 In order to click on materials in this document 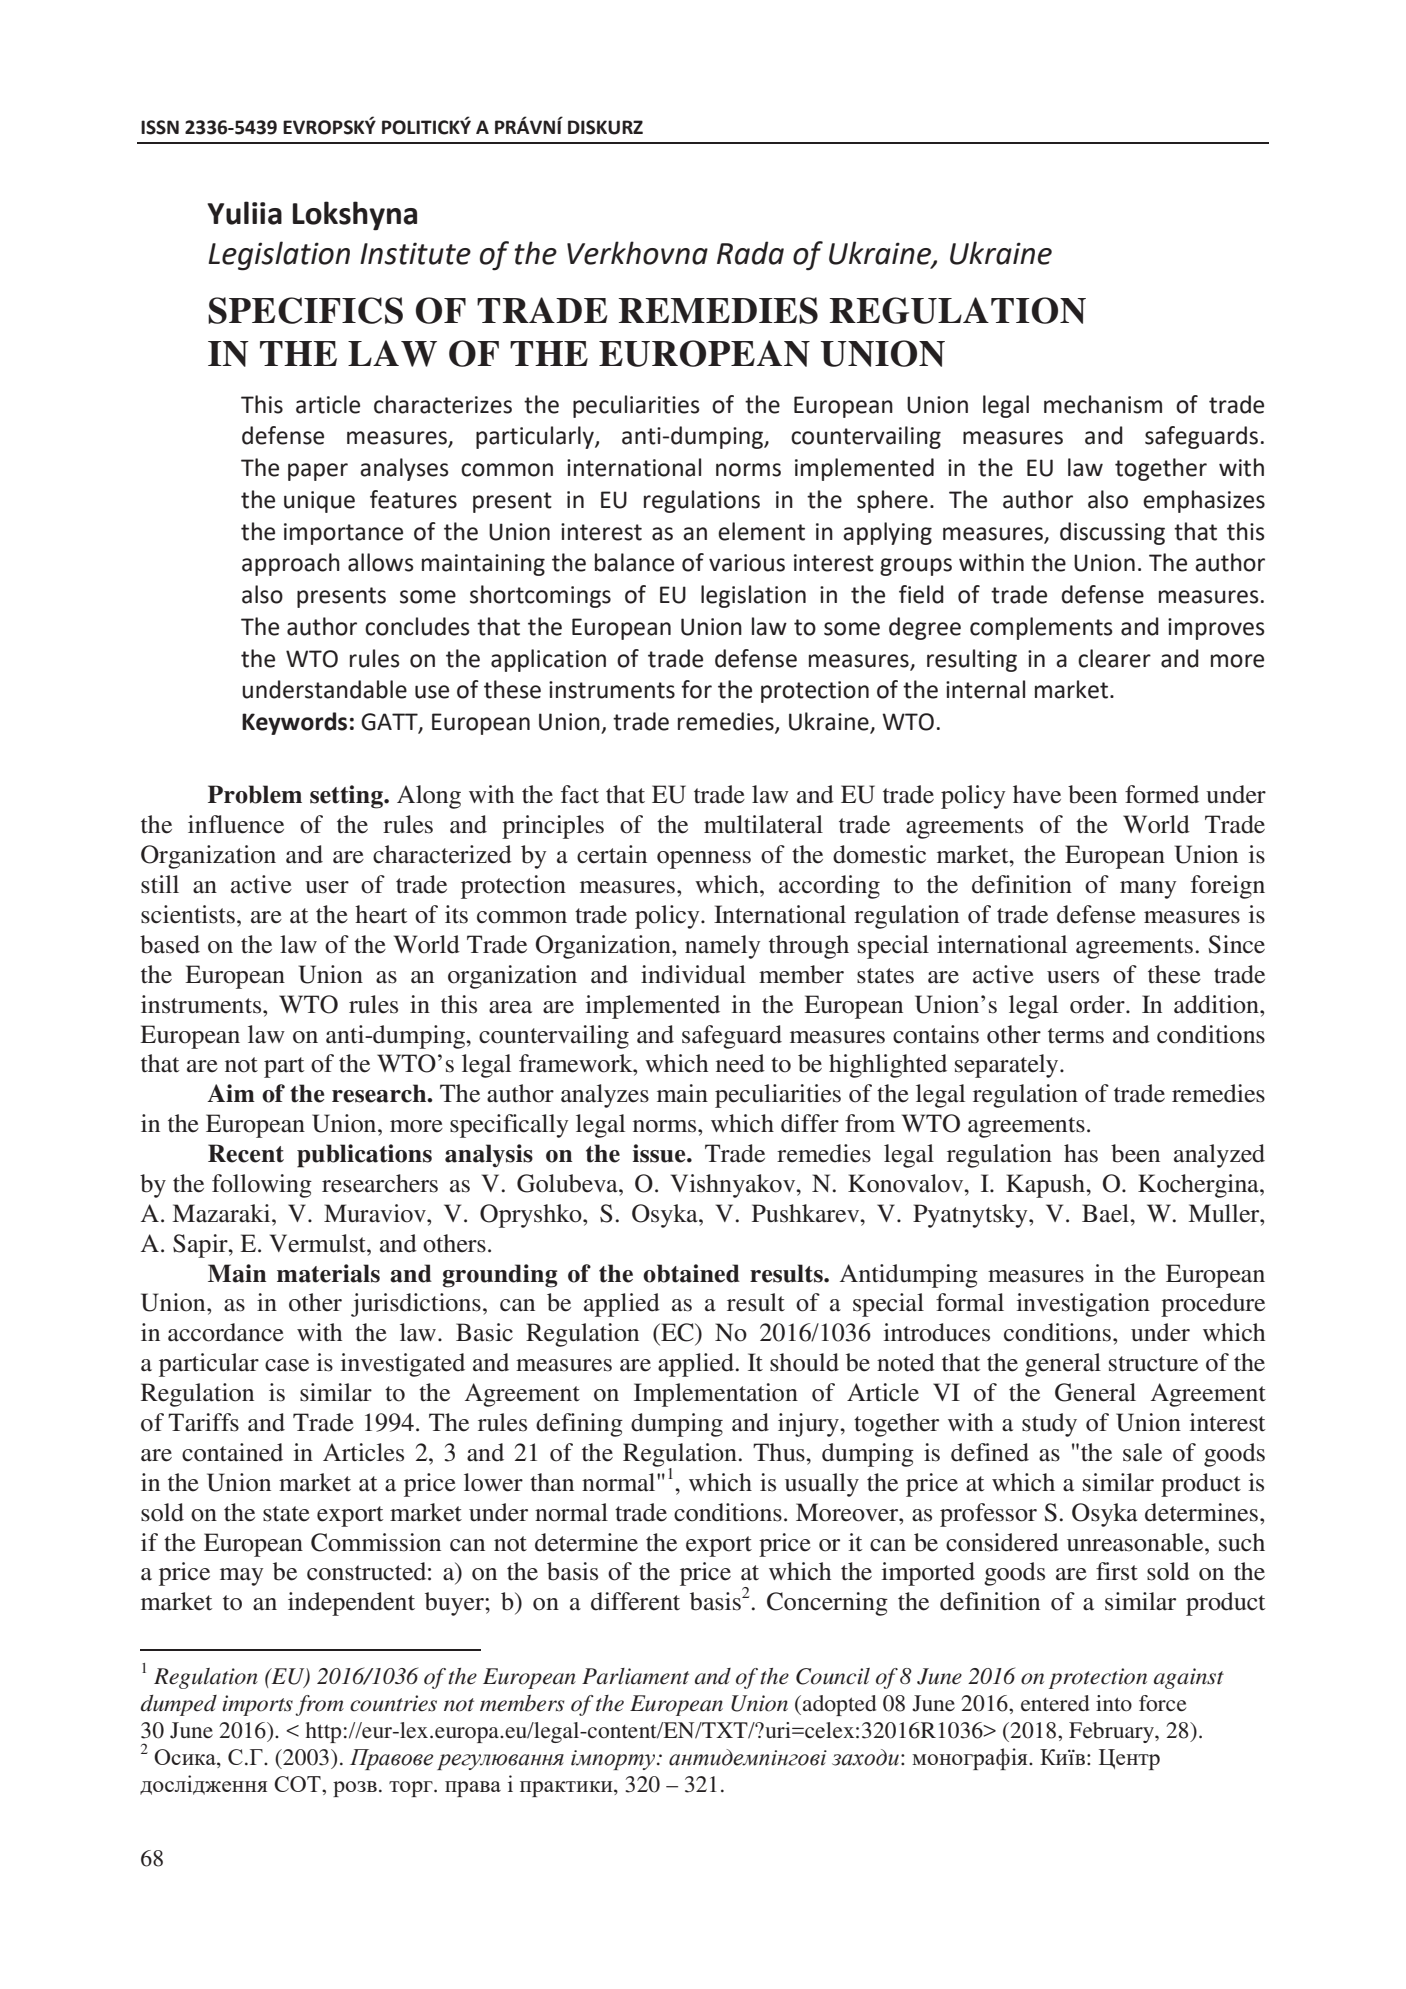, I will do `click(328, 1273)`.
